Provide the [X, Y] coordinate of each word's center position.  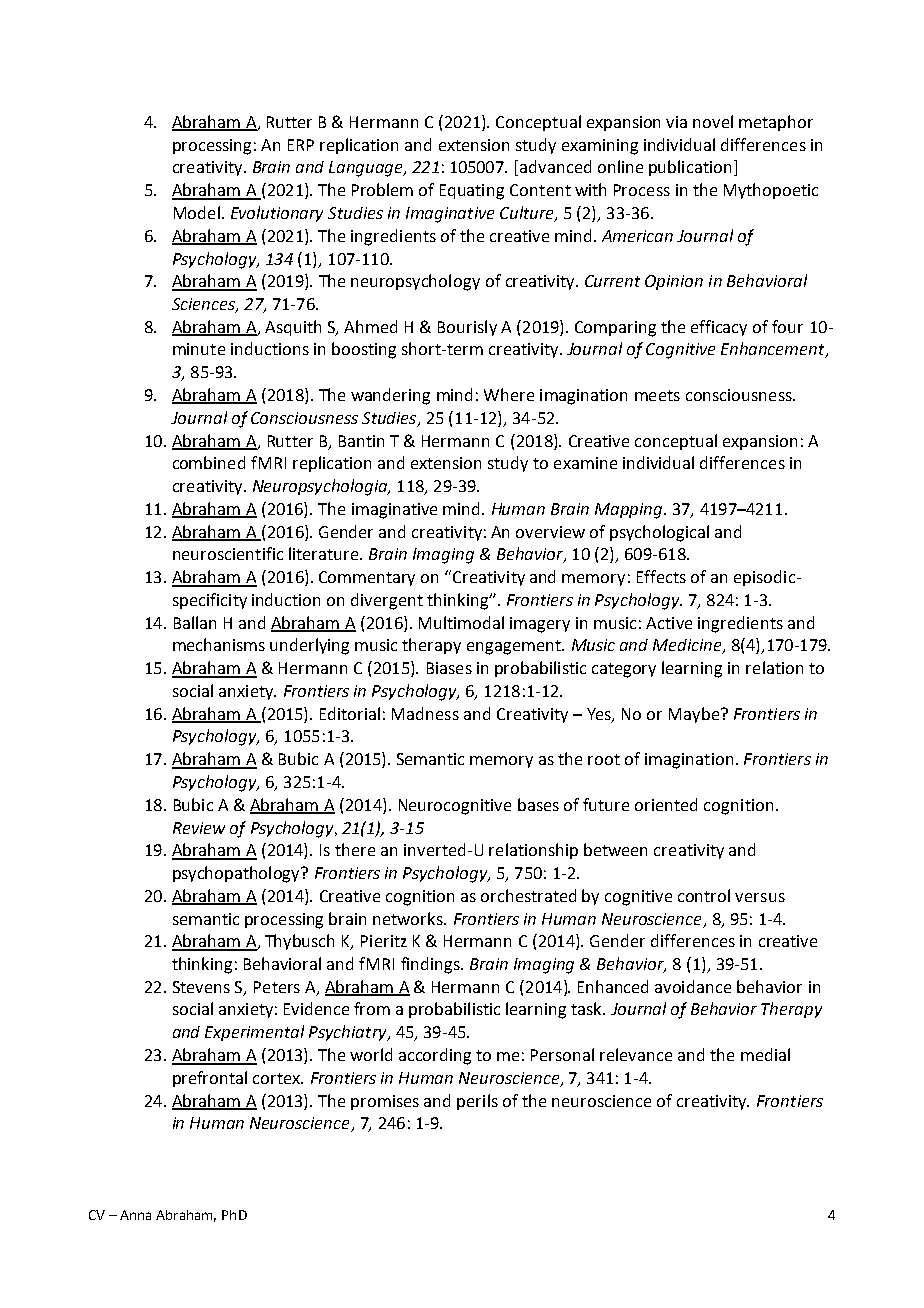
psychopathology [238, 874]
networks [409, 918]
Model [197, 212]
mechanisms [219, 644]
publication [690, 168]
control [704, 895]
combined [209, 462]
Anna [135, 1215]
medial [765, 1054]
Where [509, 394]
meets [657, 395]
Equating [472, 192]
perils [477, 1102]
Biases [449, 668]
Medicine [688, 646]
